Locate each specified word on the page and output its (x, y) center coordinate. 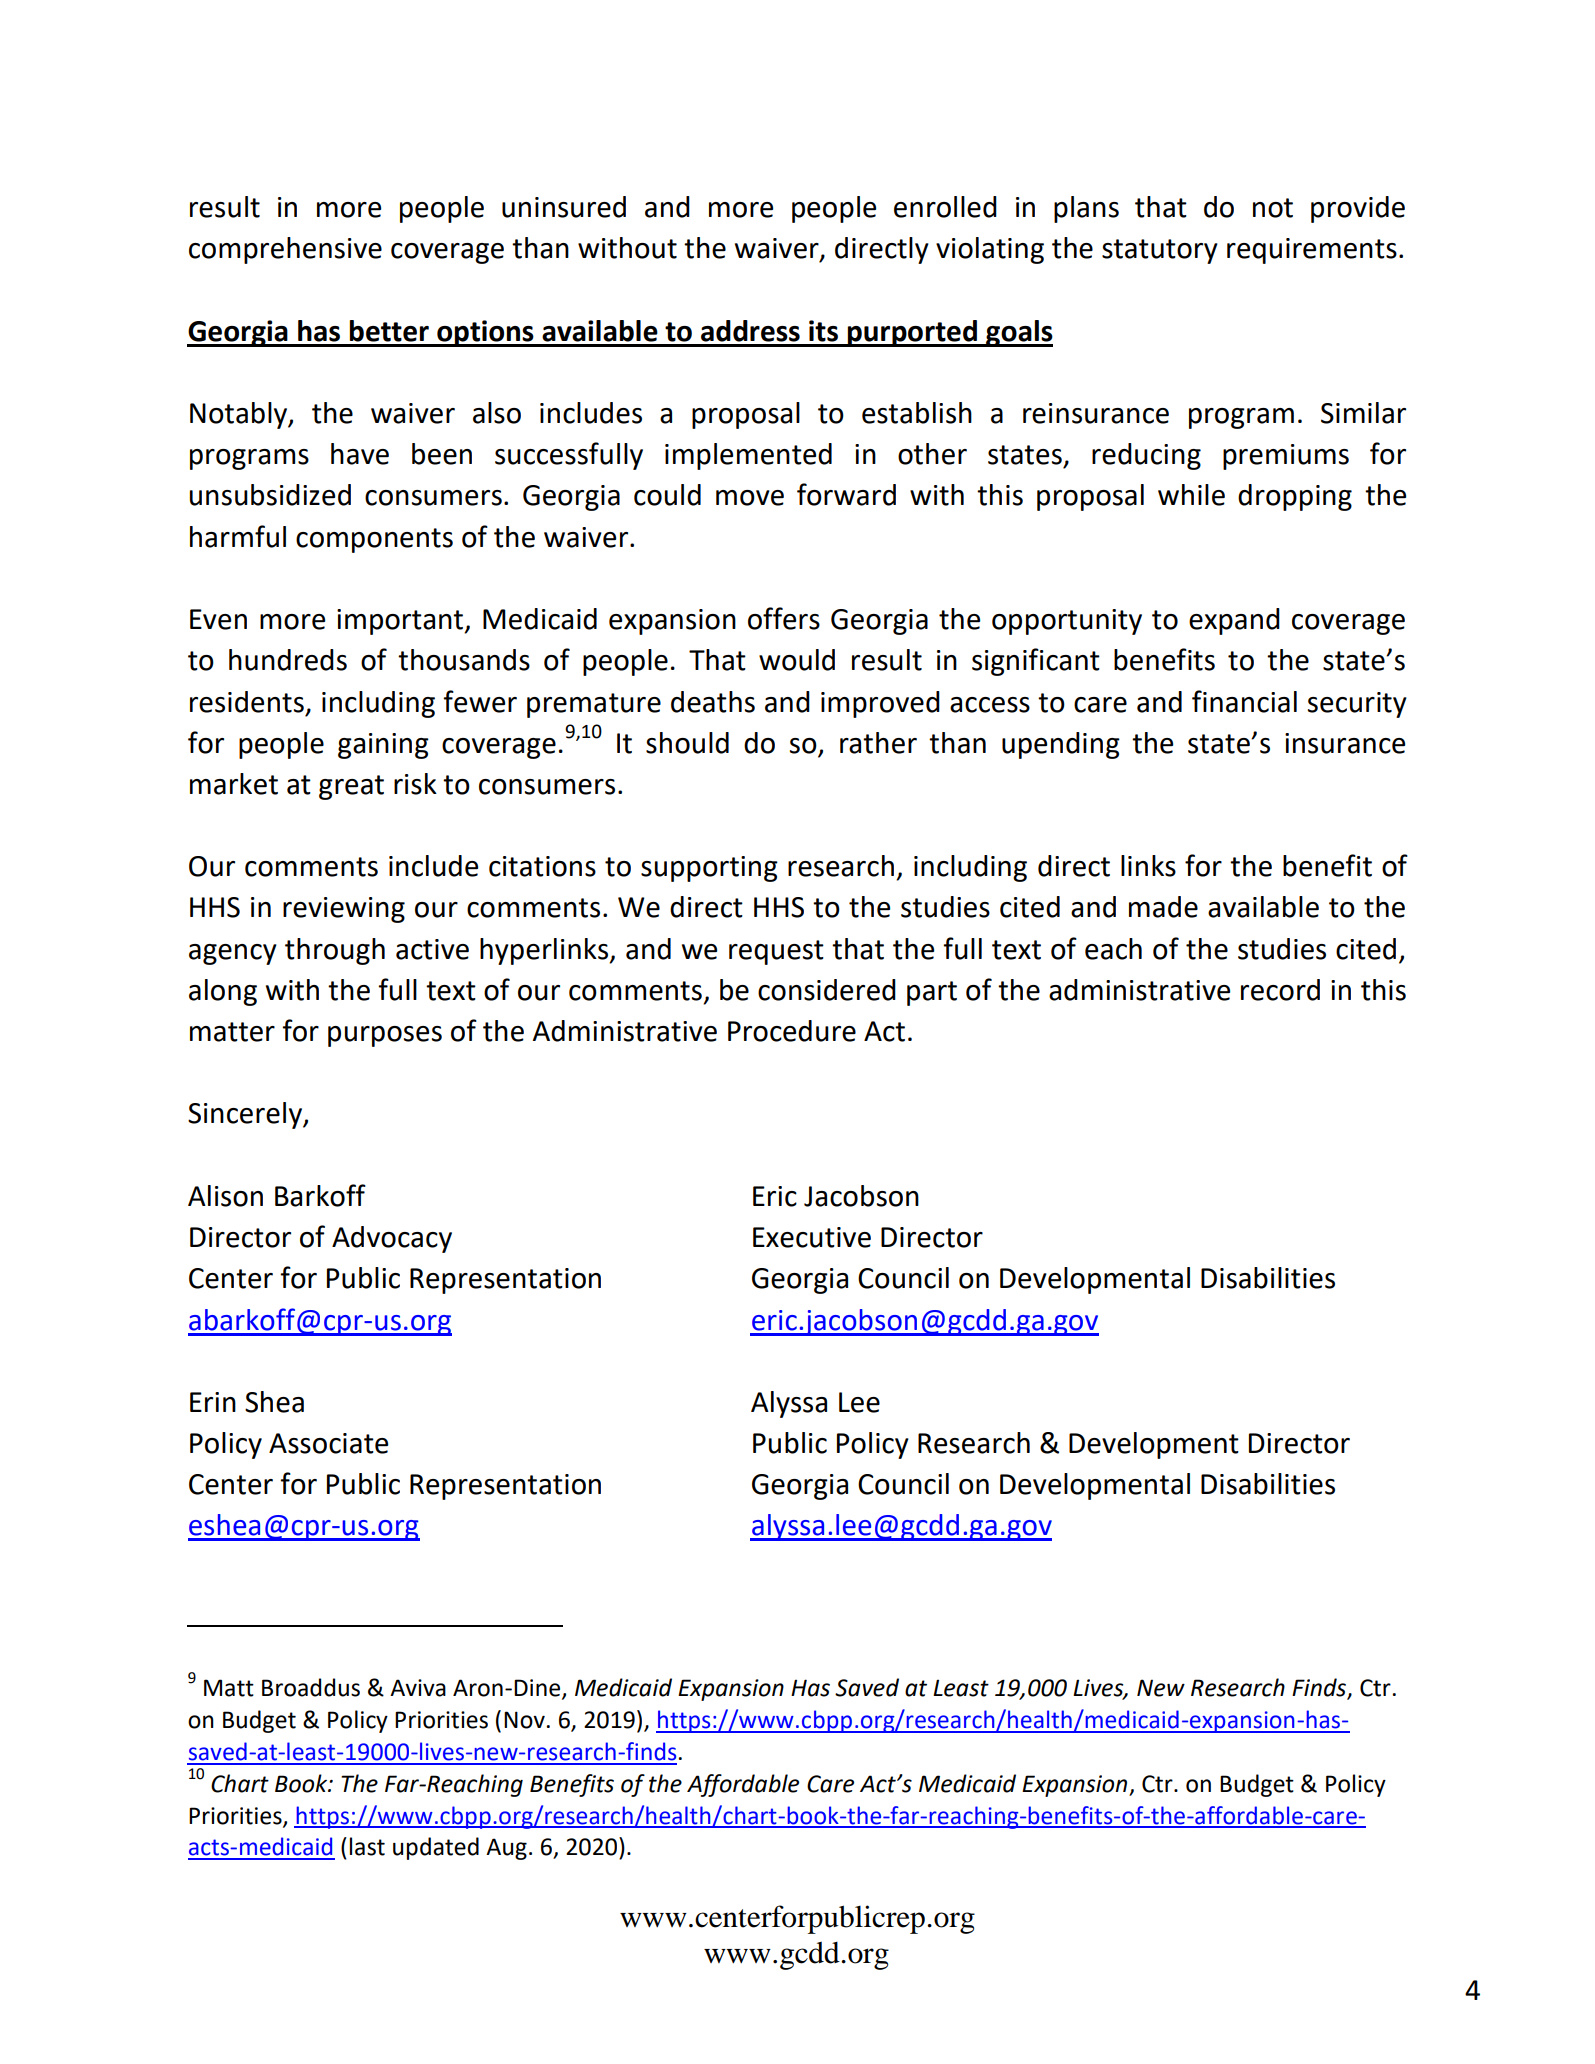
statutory (1160, 251)
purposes (385, 1036)
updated (436, 1848)
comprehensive (285, 250)
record (1280, 990)
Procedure (792, 1031)
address (750, 331)
